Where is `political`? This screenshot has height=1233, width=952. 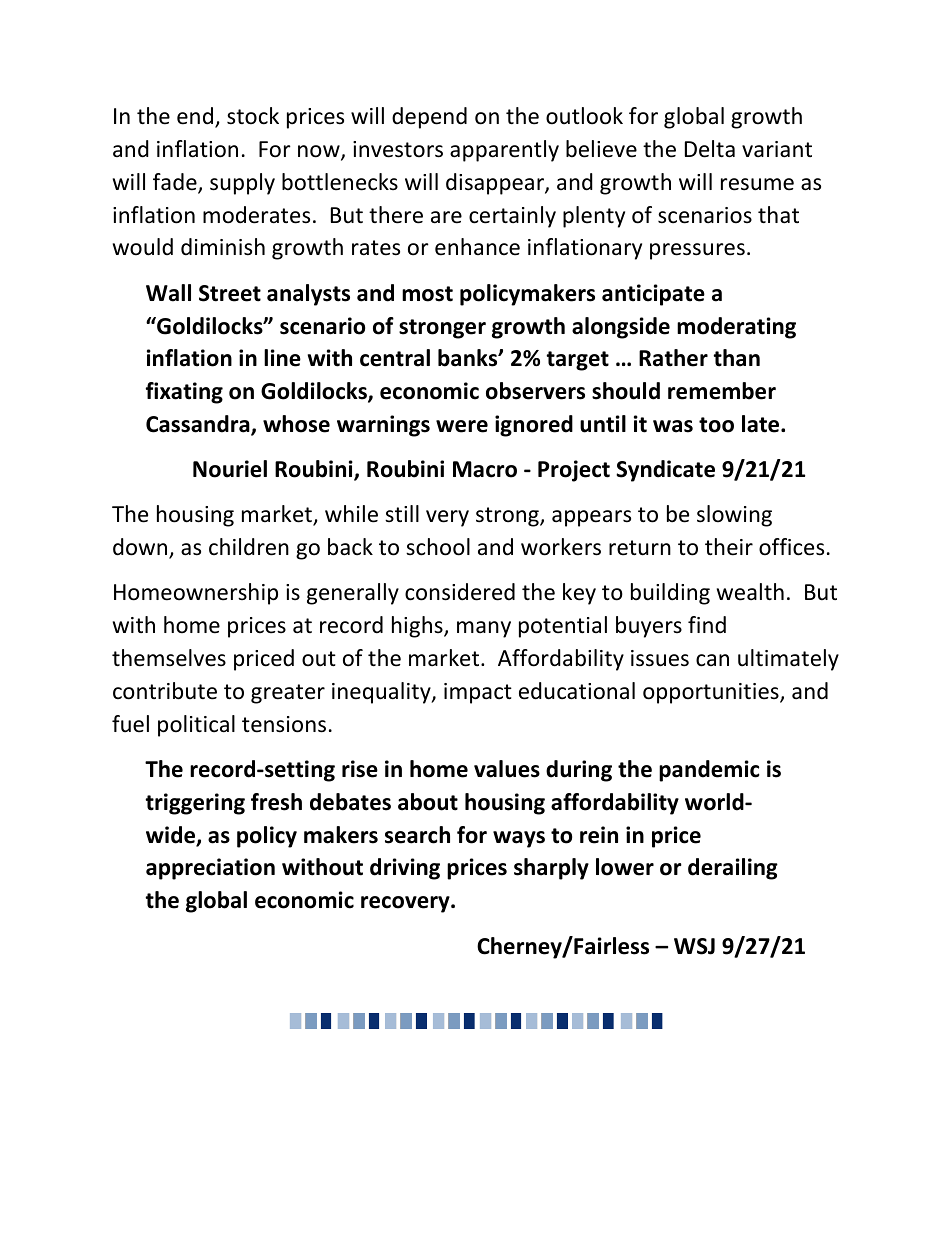
political is located at coordinates (196, 726).
